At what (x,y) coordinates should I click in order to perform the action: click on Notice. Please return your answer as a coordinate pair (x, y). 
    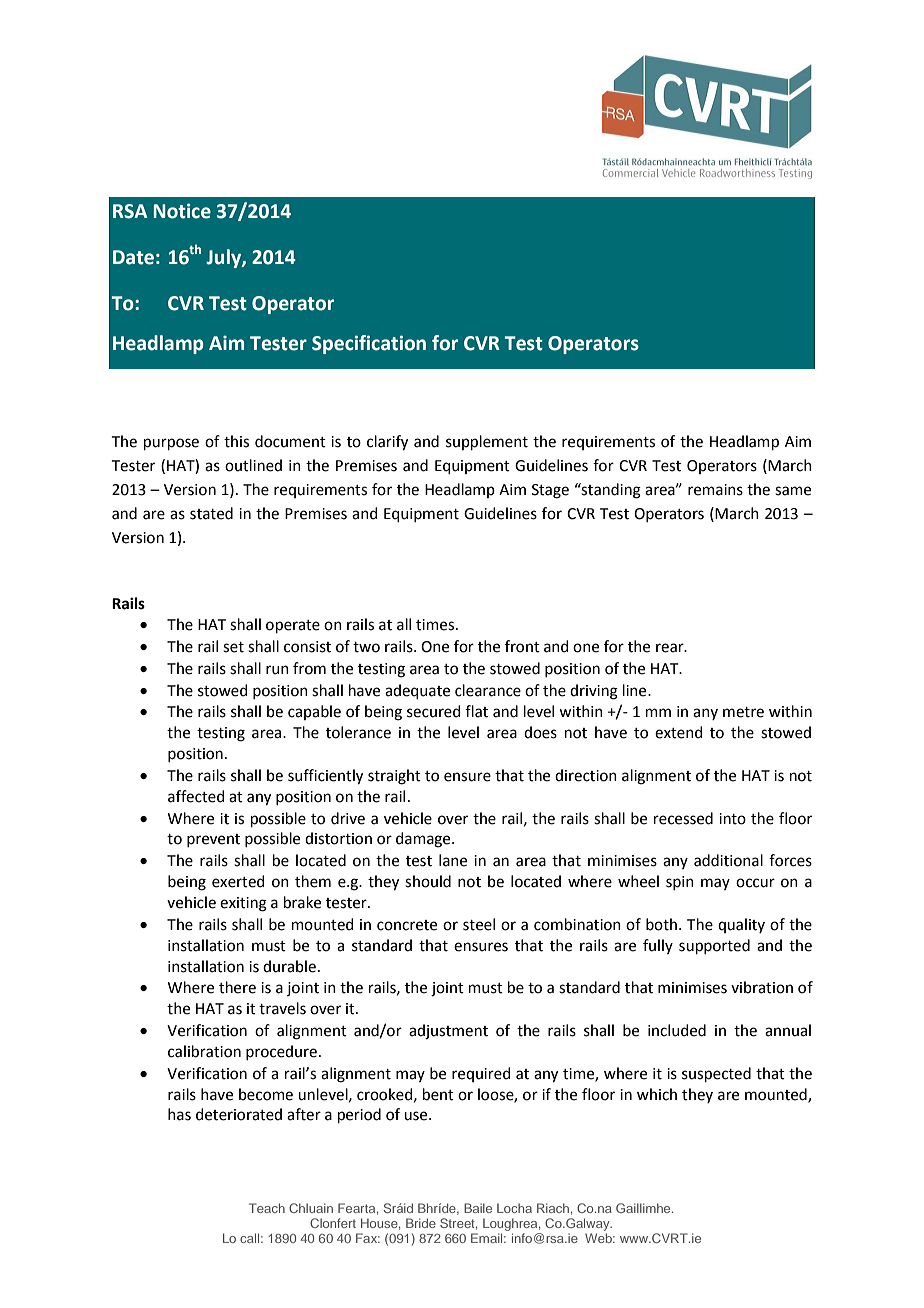
    Looking at the image, I should click on (182, 211).
